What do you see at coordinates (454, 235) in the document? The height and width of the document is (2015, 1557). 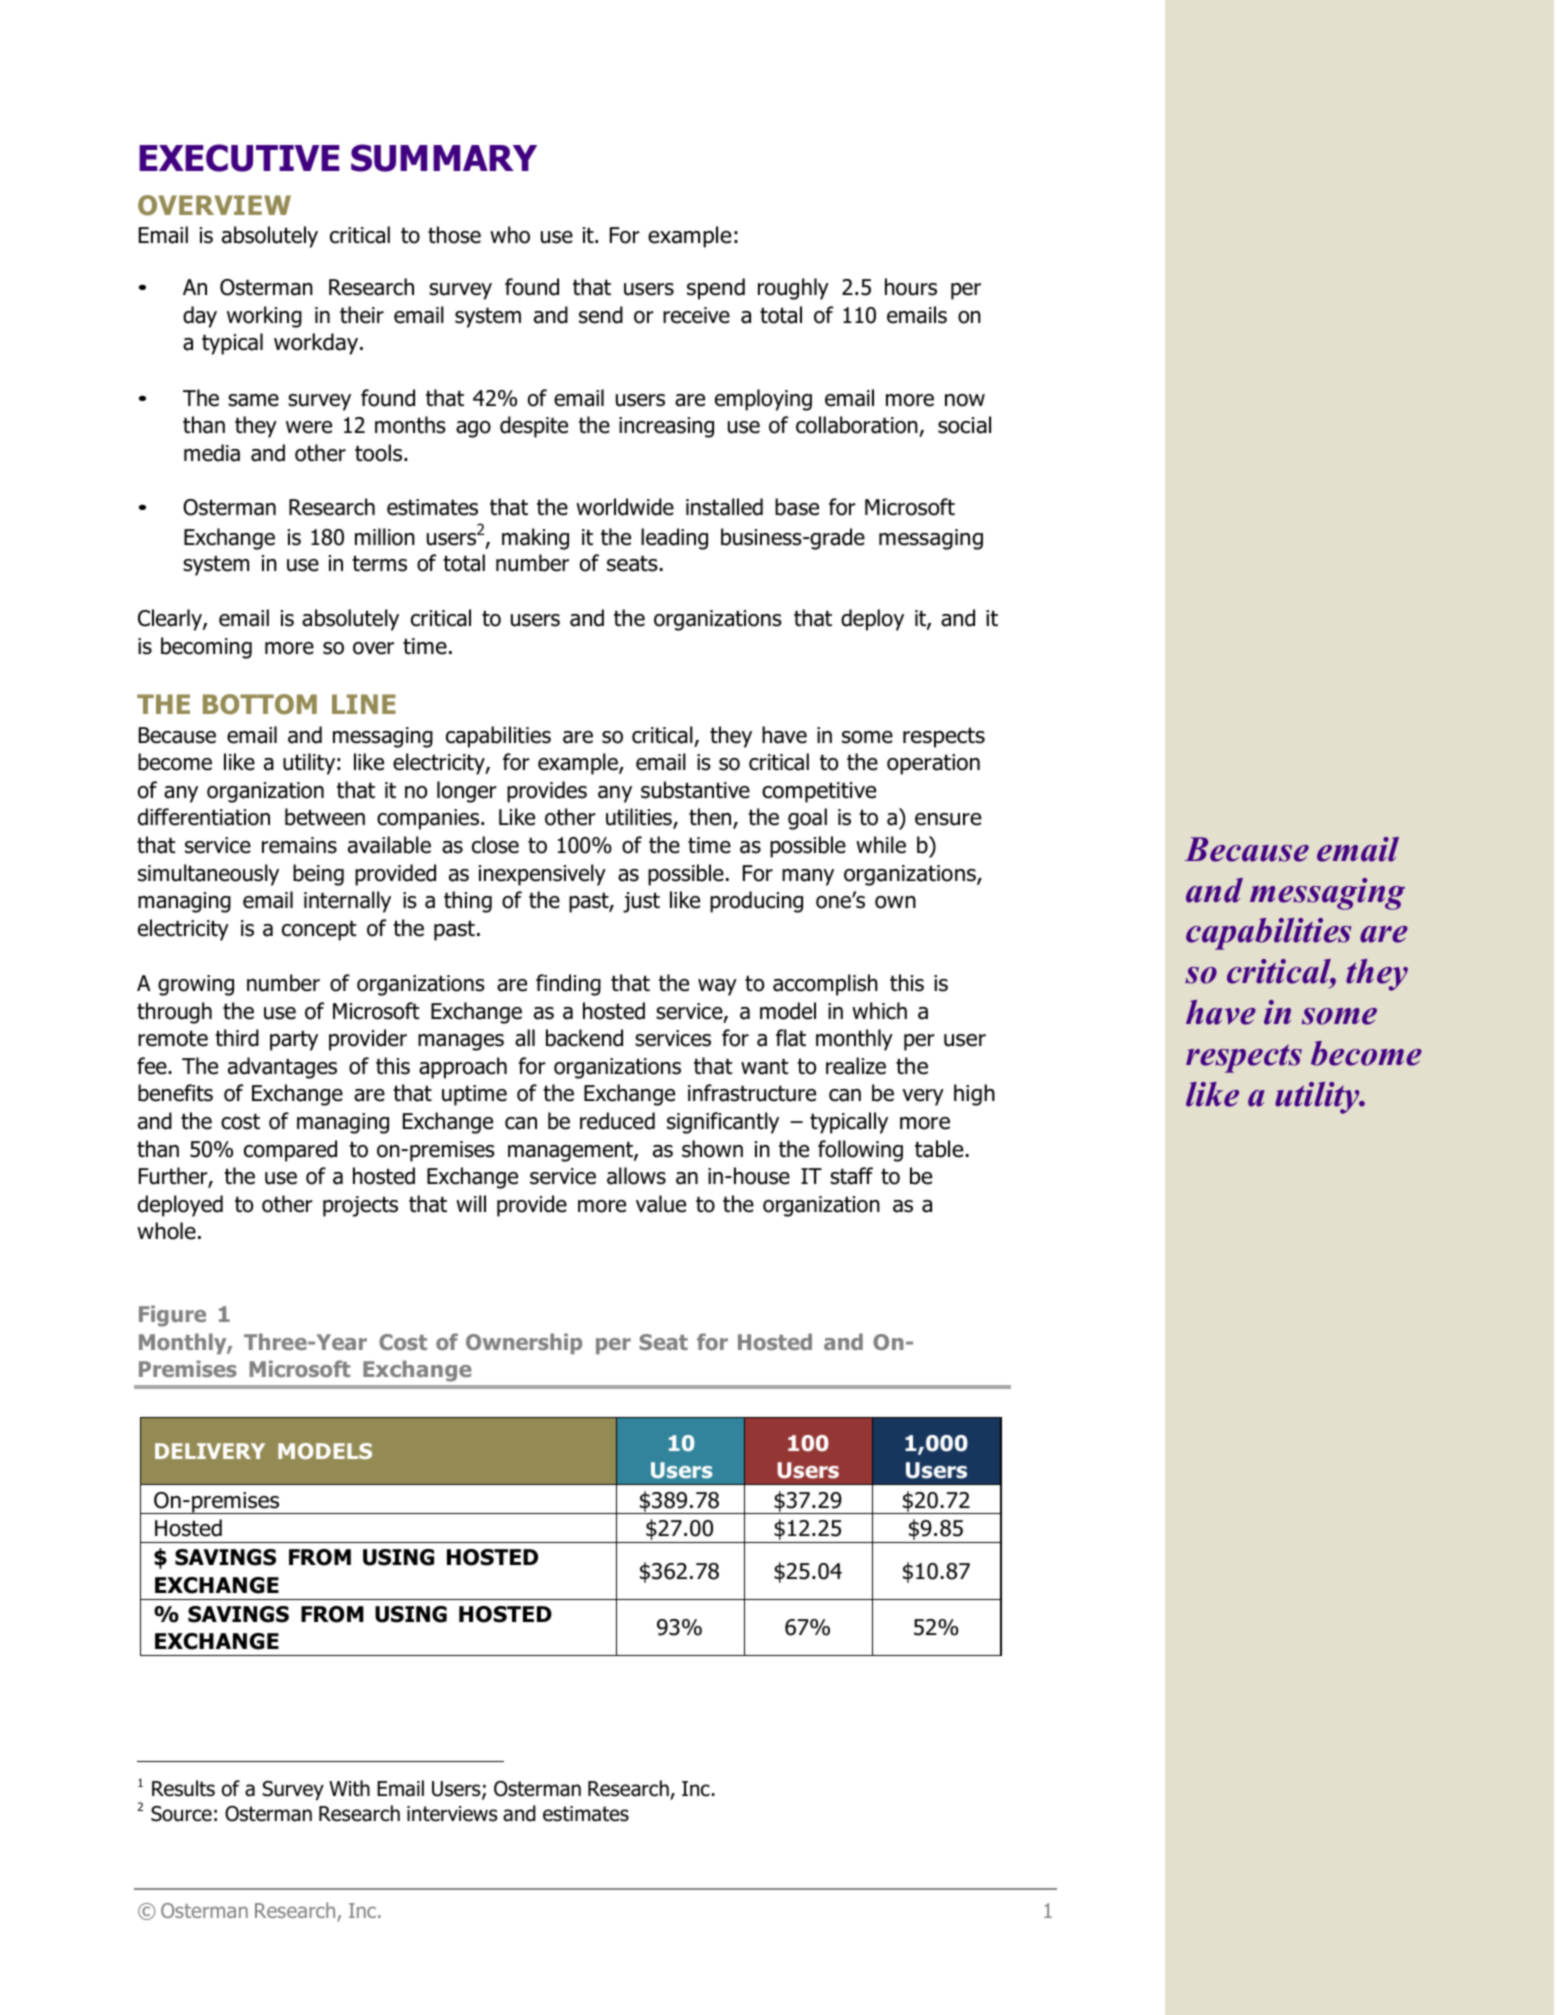 I see `those` at bounding box center [454, 235].
